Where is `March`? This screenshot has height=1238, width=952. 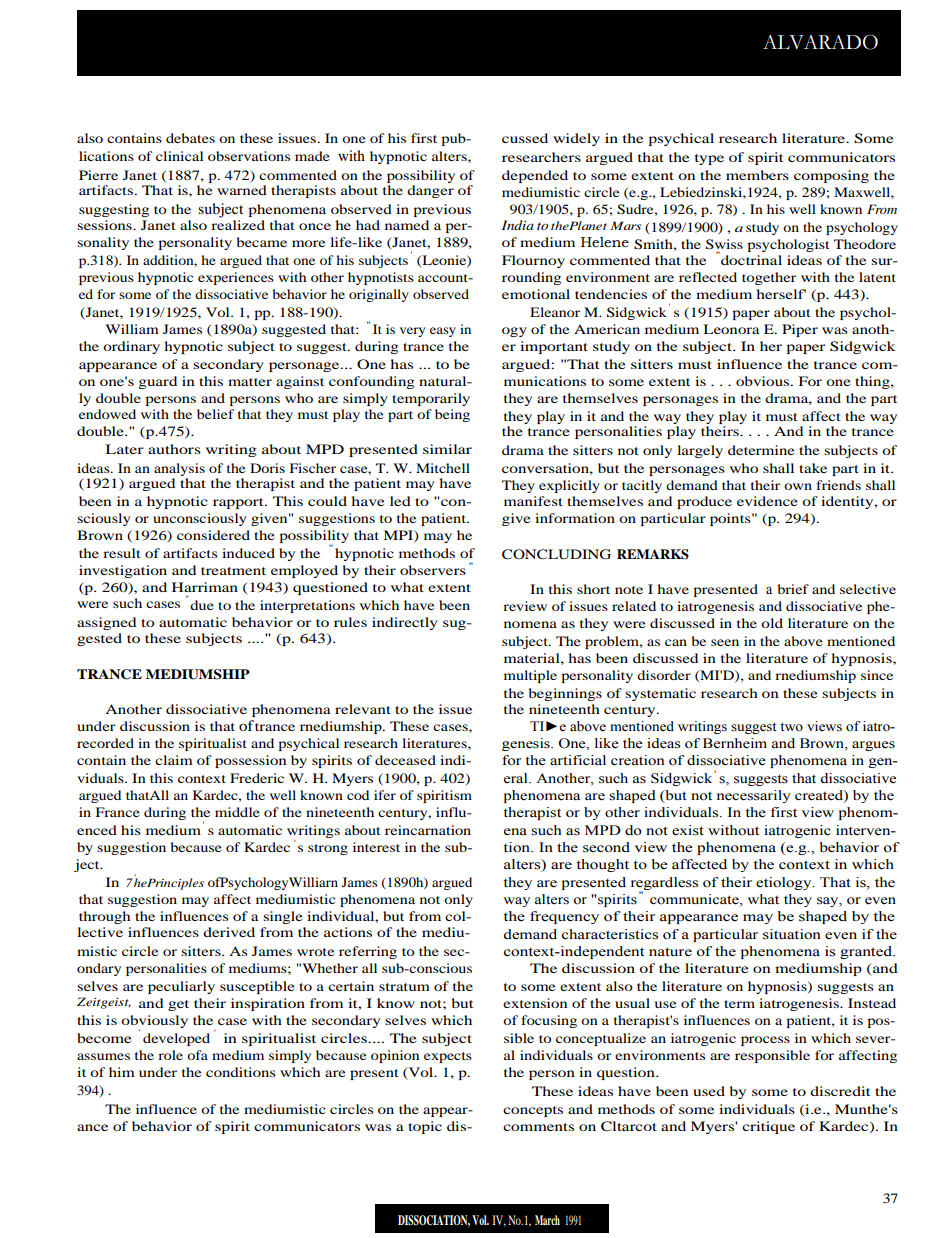 March is located at coordinates (547, 1220).
